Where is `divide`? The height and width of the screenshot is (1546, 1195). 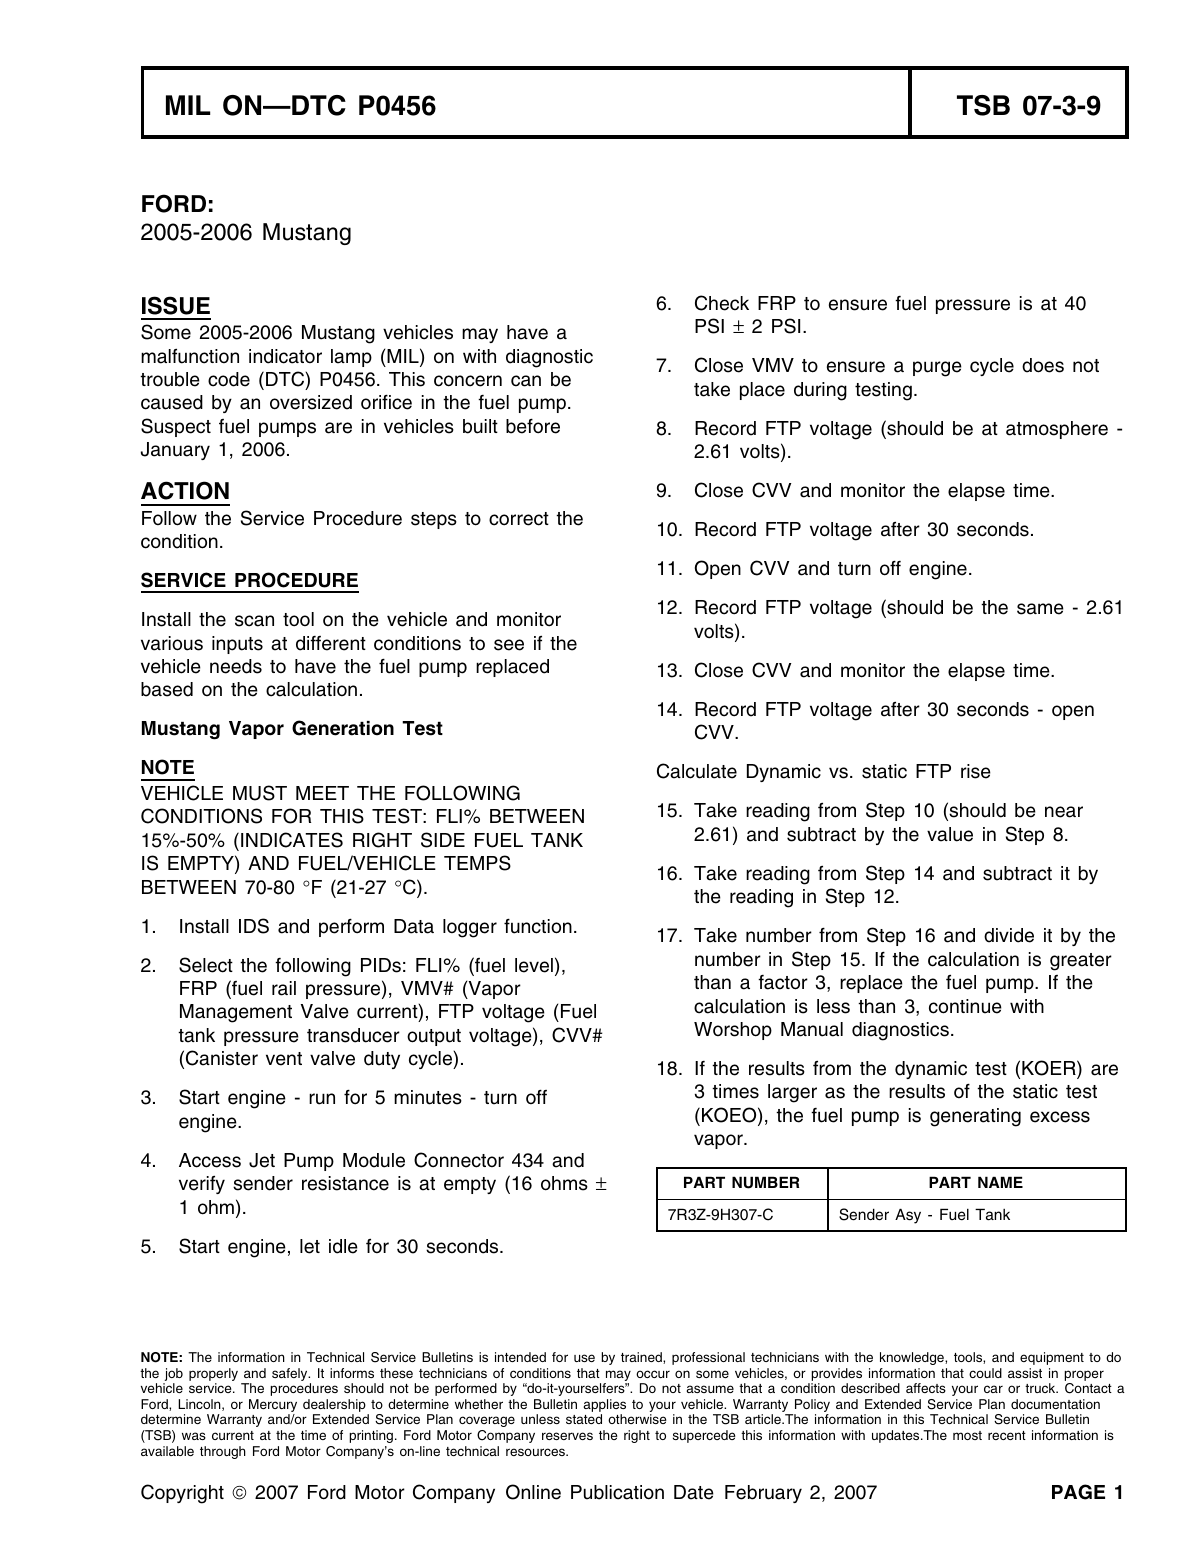
divide is located at coordinates (1009, 935).
